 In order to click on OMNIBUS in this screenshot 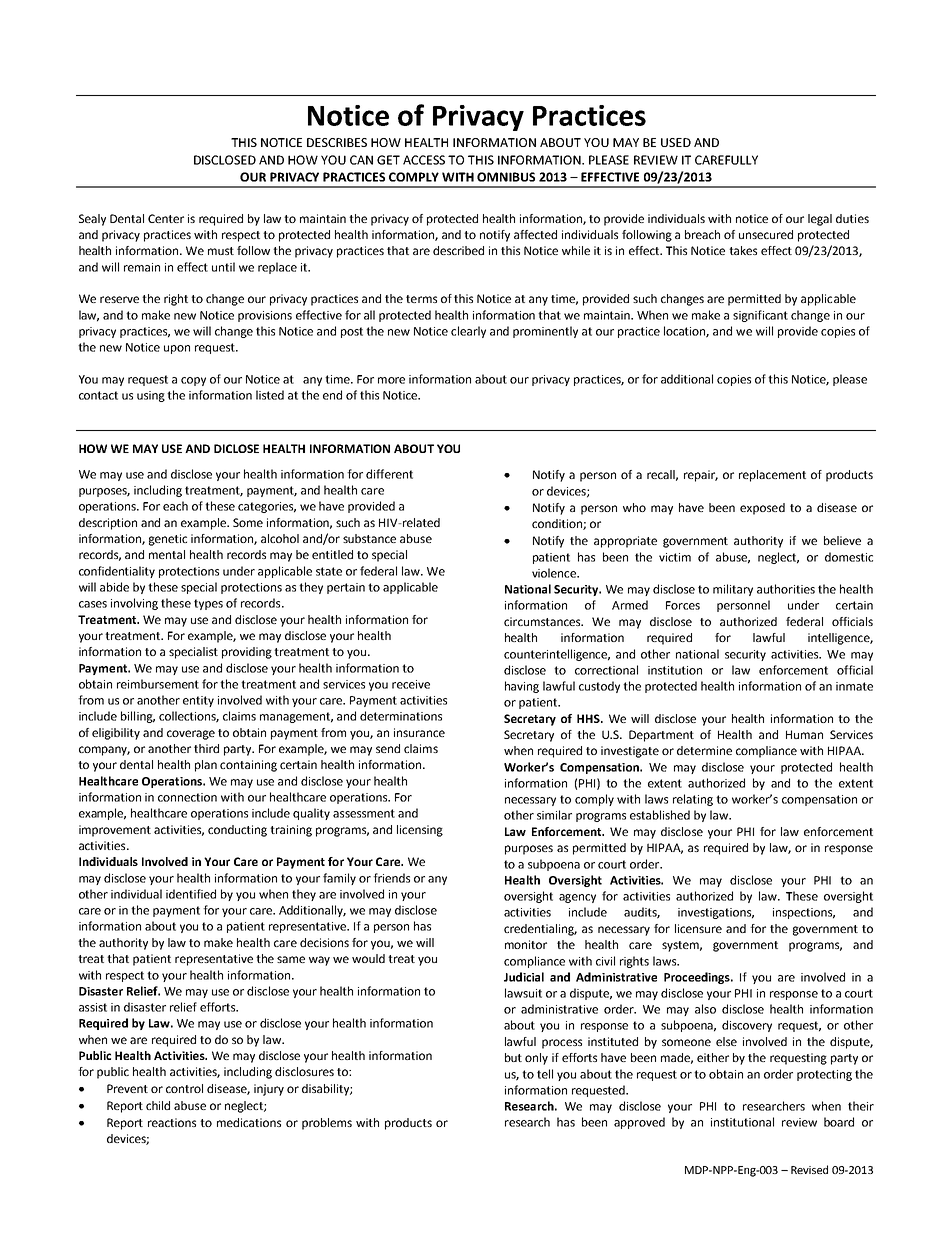, I will do `click(506, 177)`.
